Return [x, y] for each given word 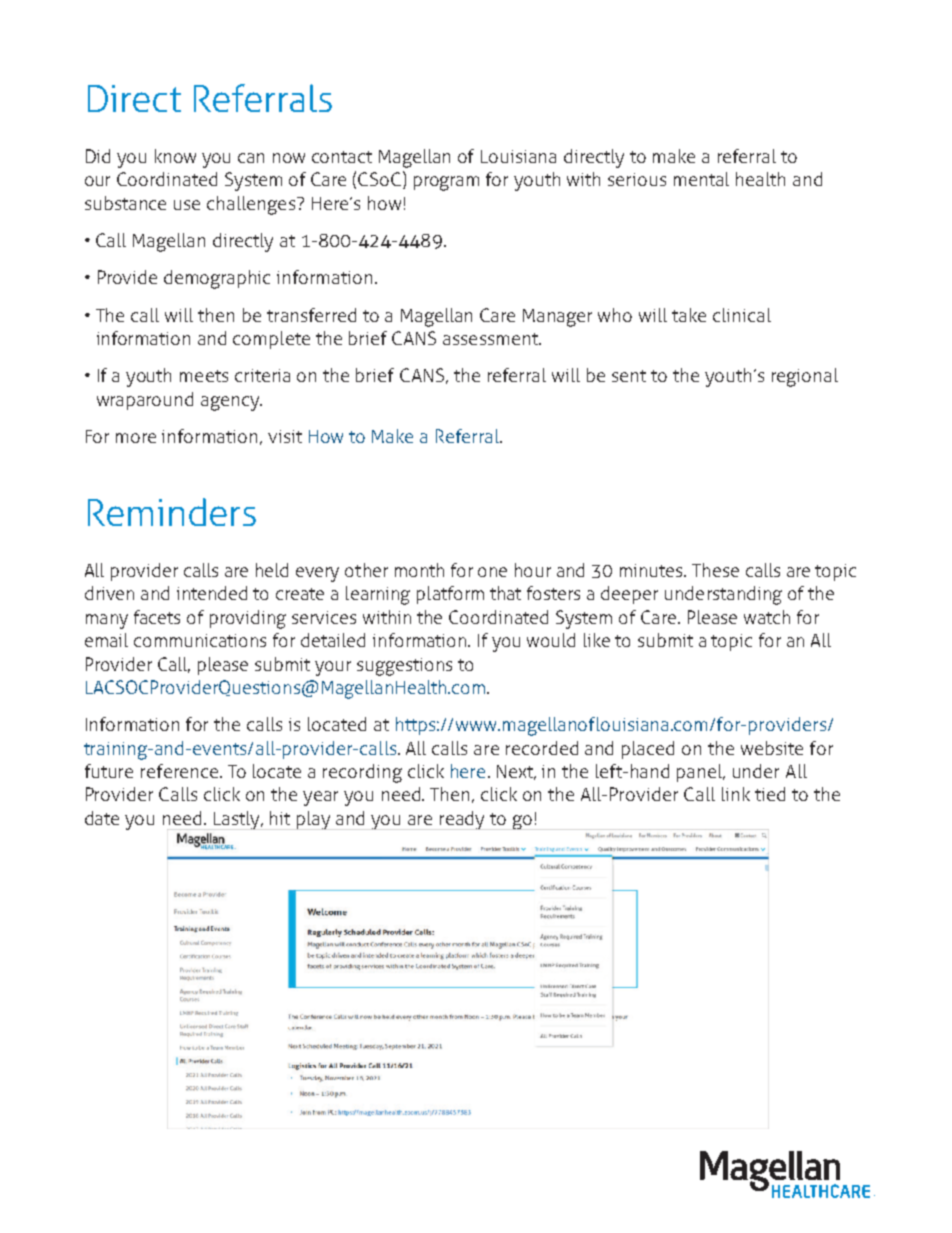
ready [462, 820]
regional [805, 377]
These [715, 570]
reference [181, 771]
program [446, 183]
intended [212, 593]
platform [450, 595]
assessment [491, 339]
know [175, 156]
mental [701, 179]
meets [204, 376]
